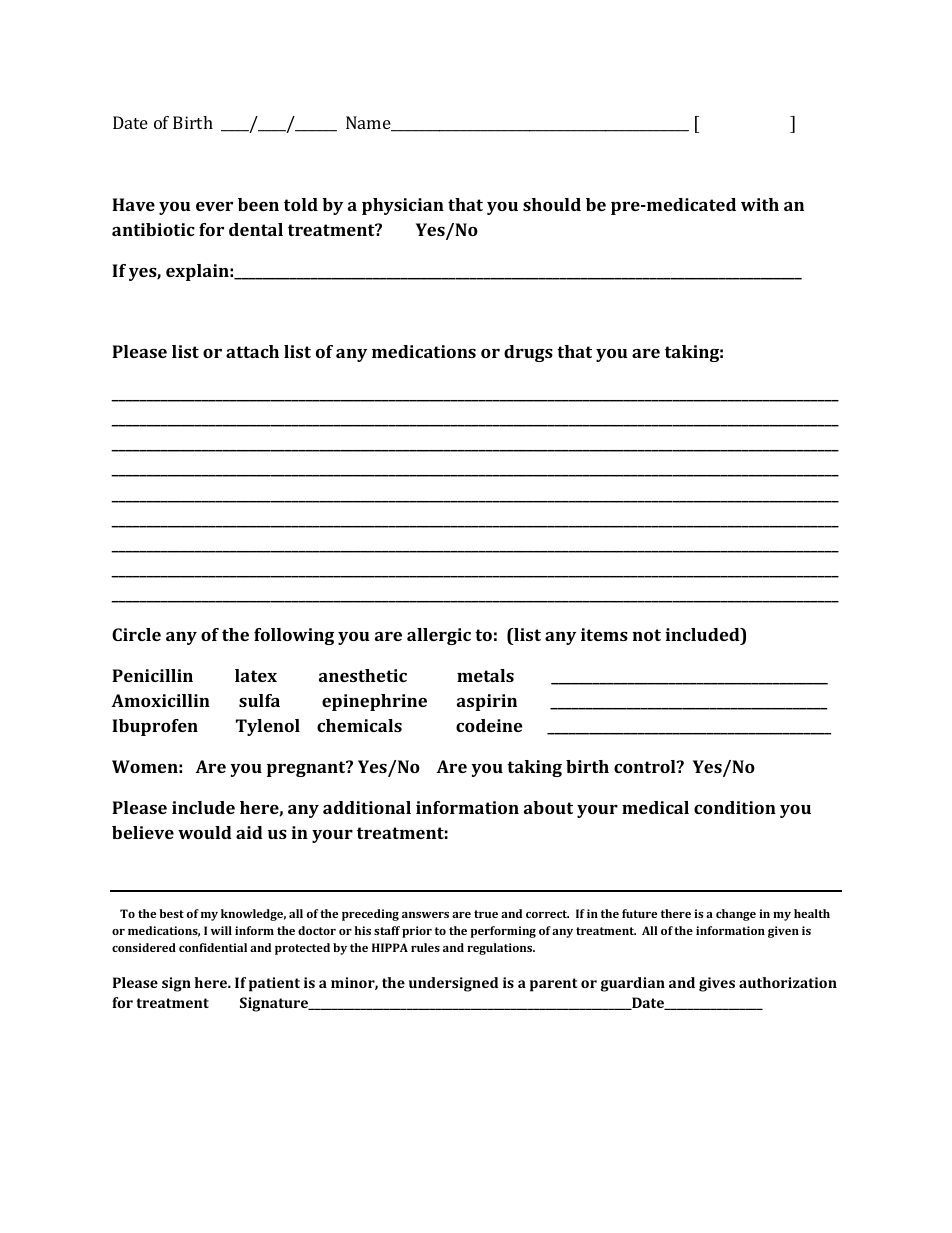 The height and width of the page is (1233, 952). Describe the element at coordinates (548, 807) in the page. I see `about` at that location.
